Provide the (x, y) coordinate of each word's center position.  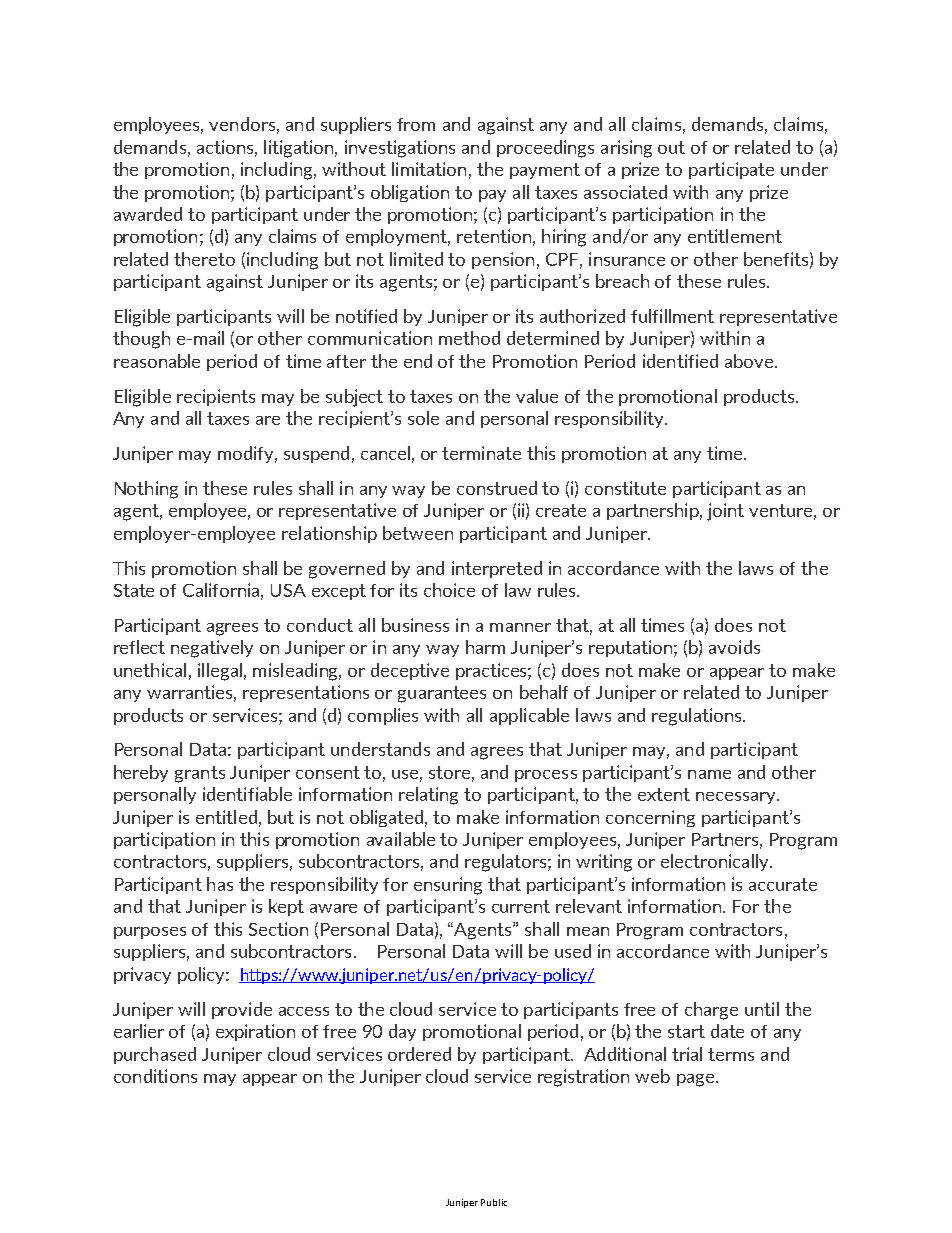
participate (731, 170)
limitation (429, 169)
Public (494, 1202)
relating (428, 796)
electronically (716, 862)
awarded (148, 214)
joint (725, 512)
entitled (226, 817)
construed (497, 488)
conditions (155, 1076)
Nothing (146, 490)
